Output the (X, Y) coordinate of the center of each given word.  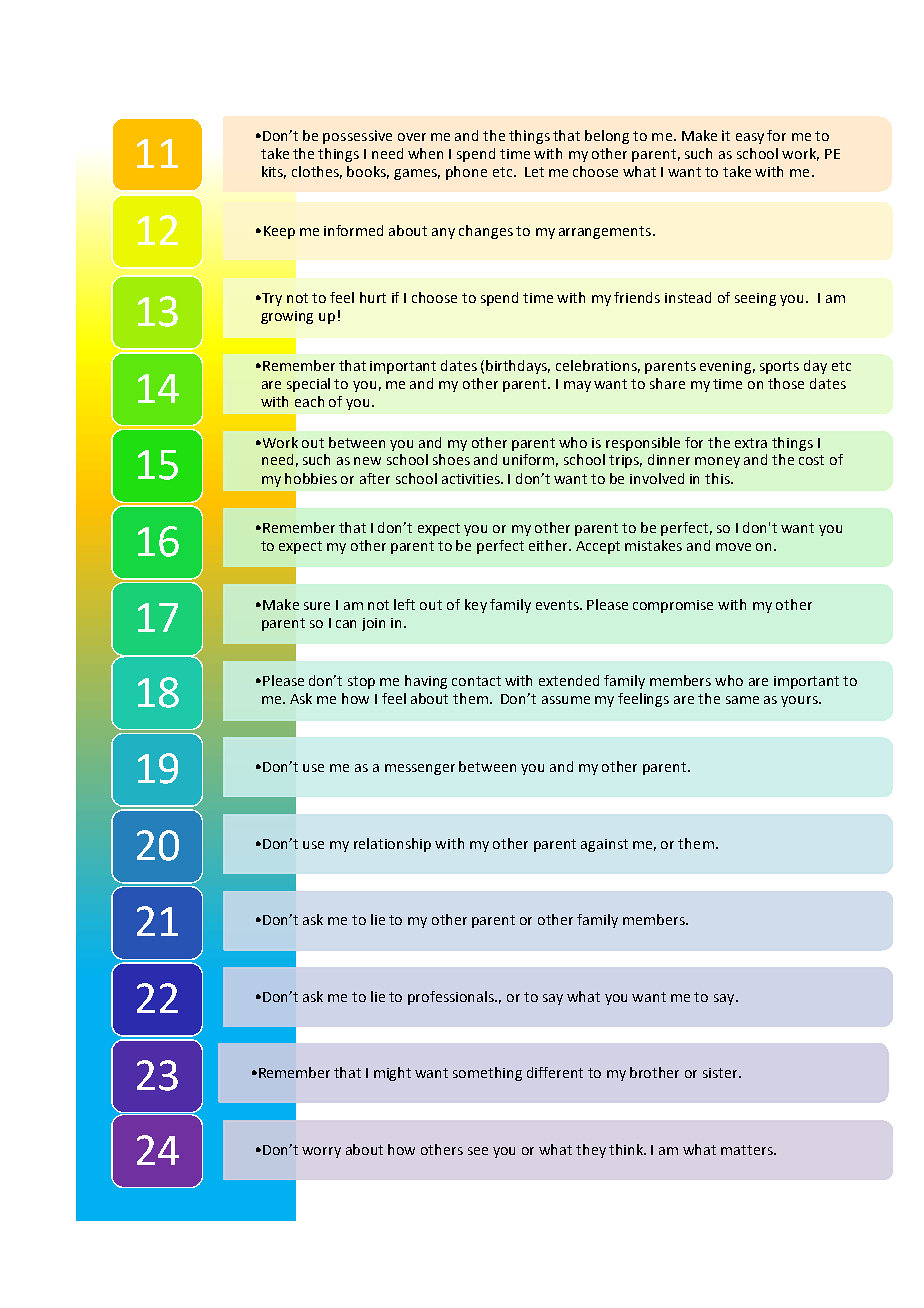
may (577, 386)
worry (321, 1152)
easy (750, 138)
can (346, 624)
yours (800, 701)
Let (534, 172)
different (555, 1072)
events (558, 605)
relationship (392, 845)
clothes (317, 172)
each (309, 401)
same (742, 700)
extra (751, 443)
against (604, 845)
